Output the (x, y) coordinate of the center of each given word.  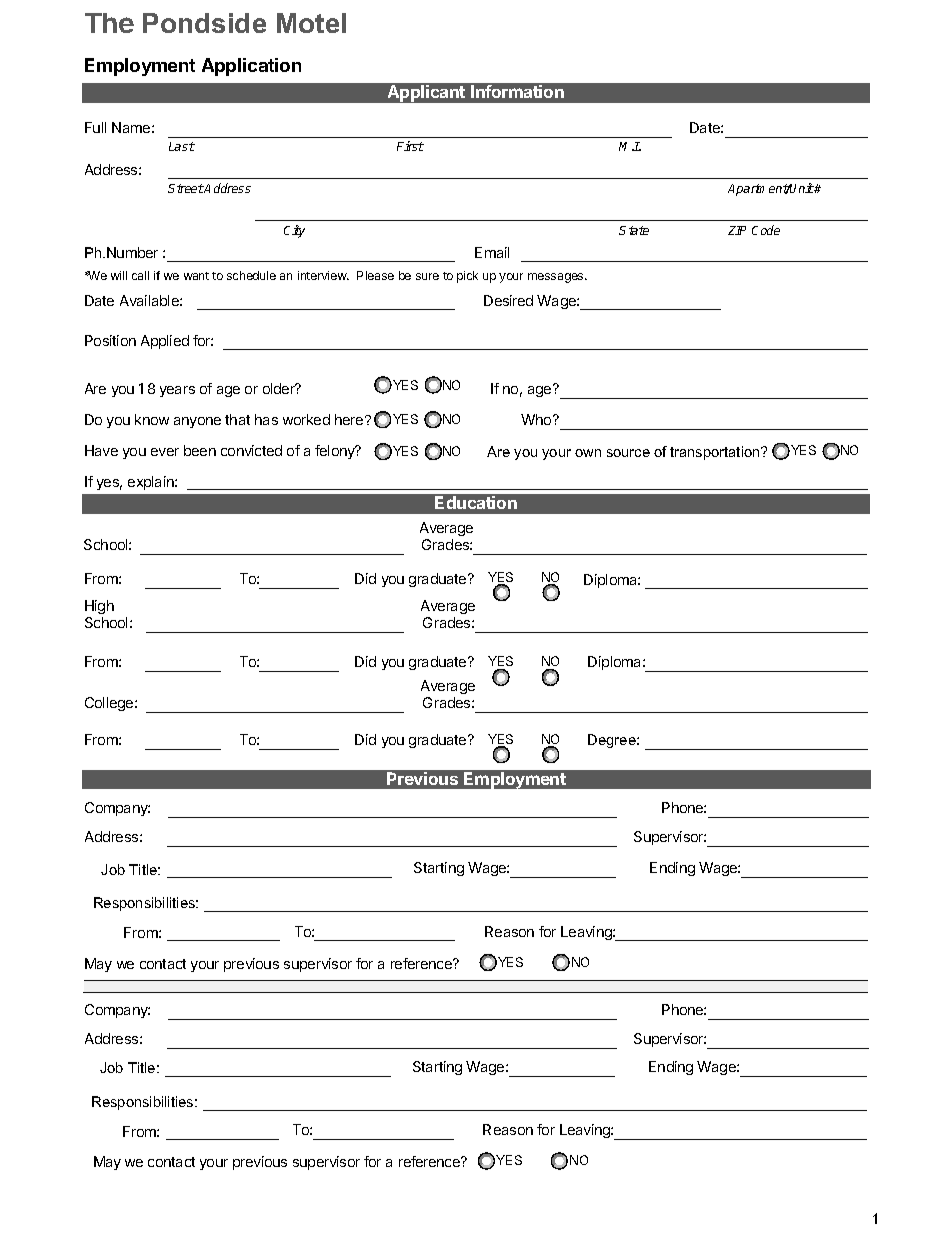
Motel (311, 23)
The (109, 23)
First (410, 146)
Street (186, 188)
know (152, 419)
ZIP (737, 230)
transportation (716, 453)
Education (476, 502)
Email (492, 252)
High (99, 609)
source (628, 453)
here (350, 419)
